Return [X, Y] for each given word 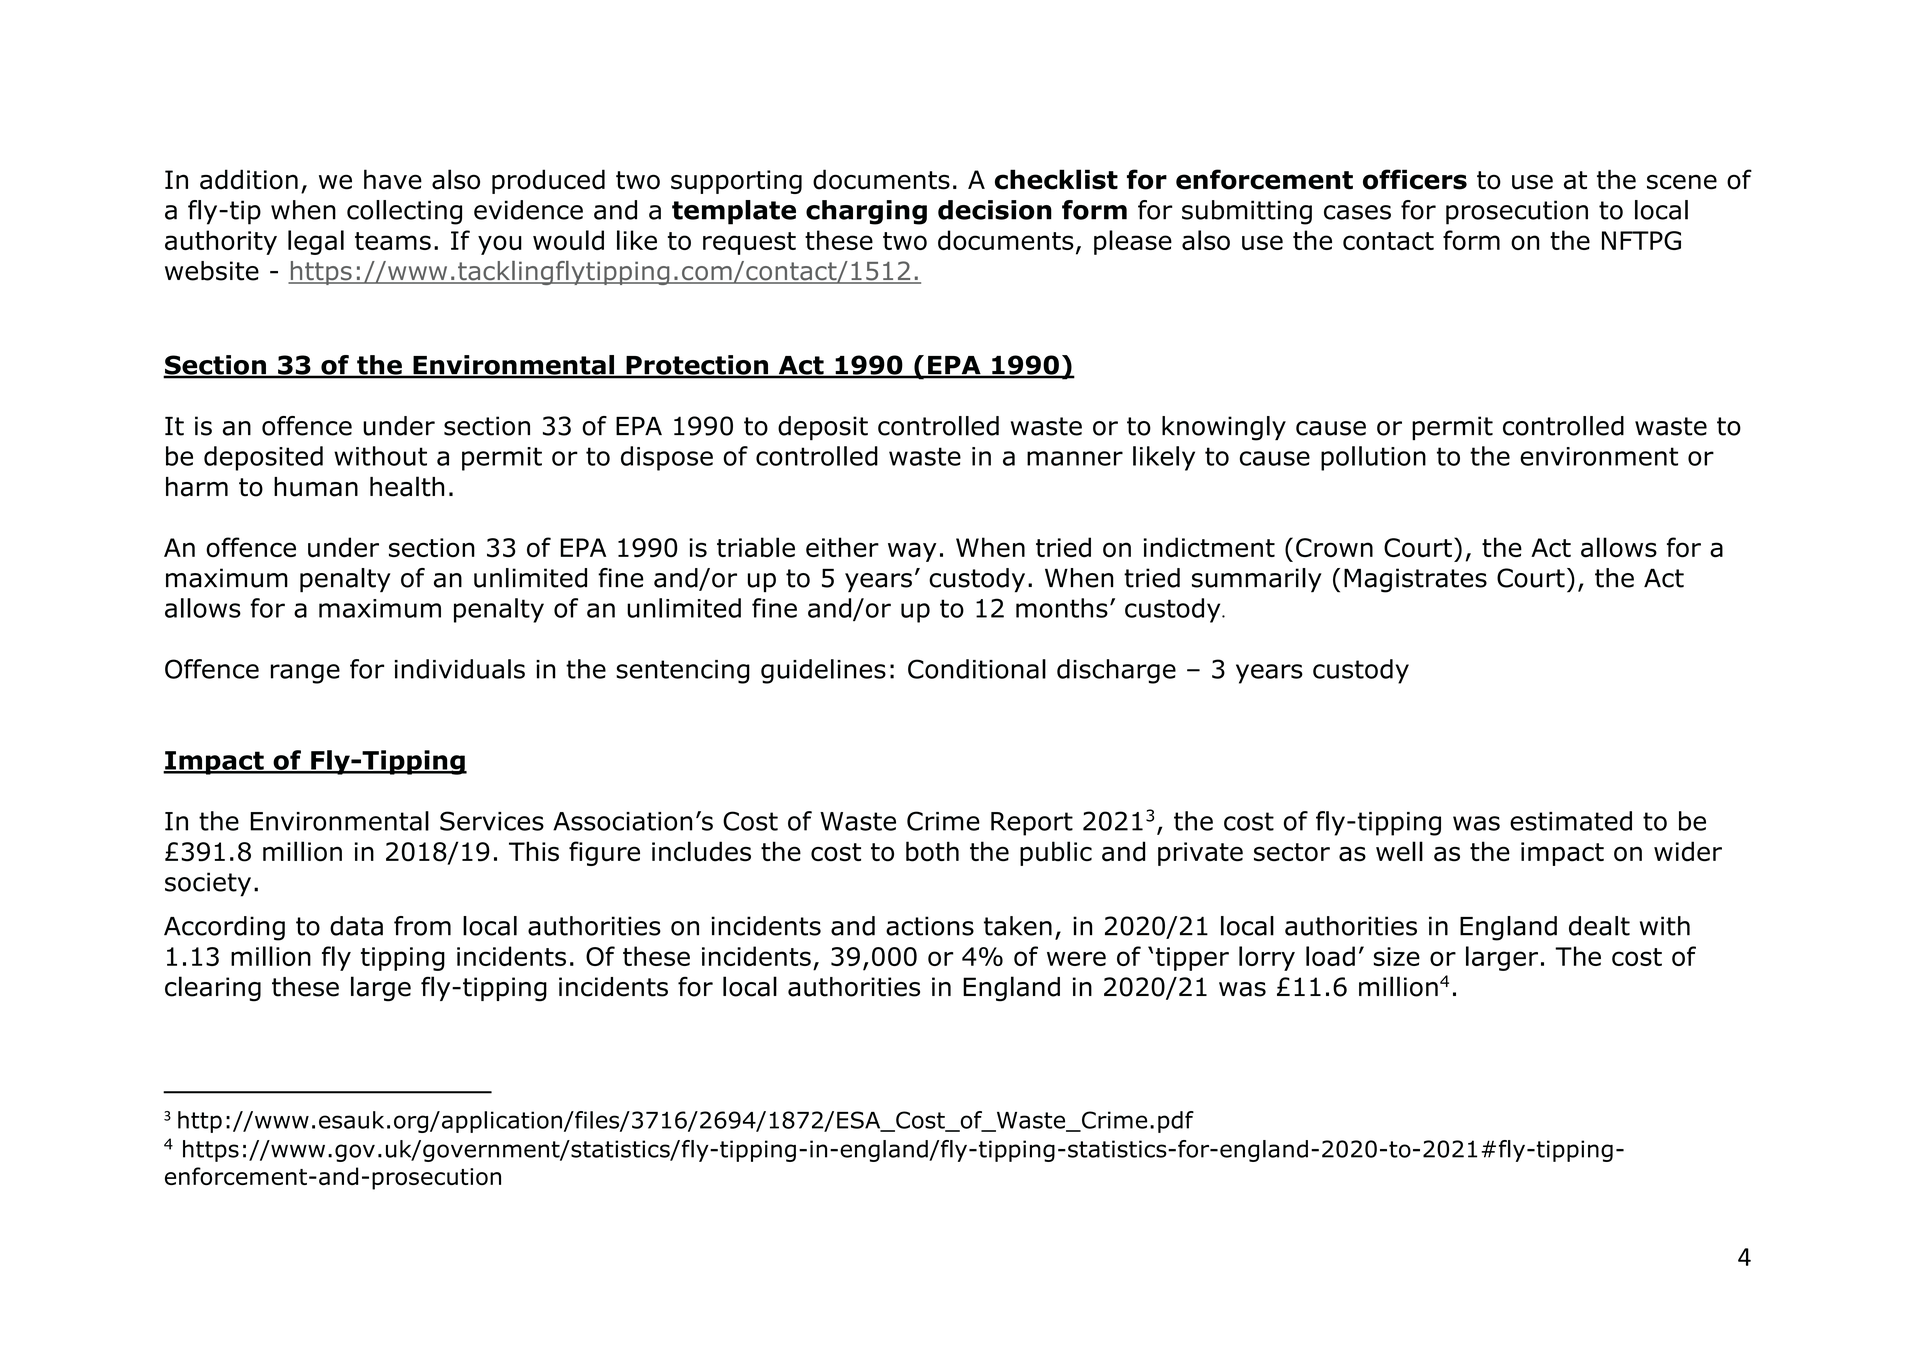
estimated [1571, 821]
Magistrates [1415, 580]
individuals [460, 669]
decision [995, 210]
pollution [1373, 458]
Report [1032, 824]
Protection [697, 366]
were [1076, 958]
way [912, 552]
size [1397, 956]
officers [1415, 179]
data [356, 926]
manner [1075, 458]
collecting [404, 212]
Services [492, 821]
